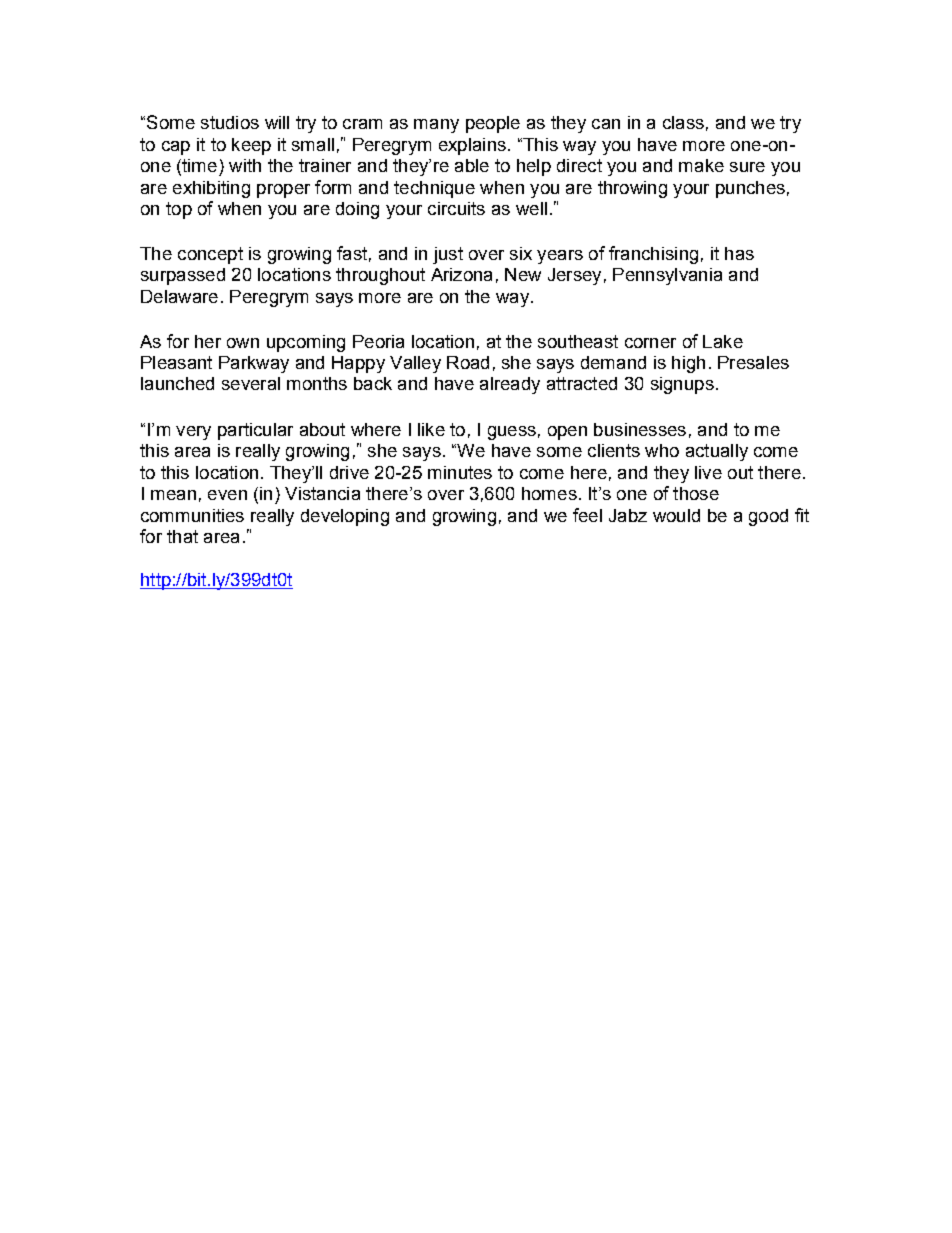  Describe the element at coordinates (578, 341) in the page. I see `southeast` at that location.
